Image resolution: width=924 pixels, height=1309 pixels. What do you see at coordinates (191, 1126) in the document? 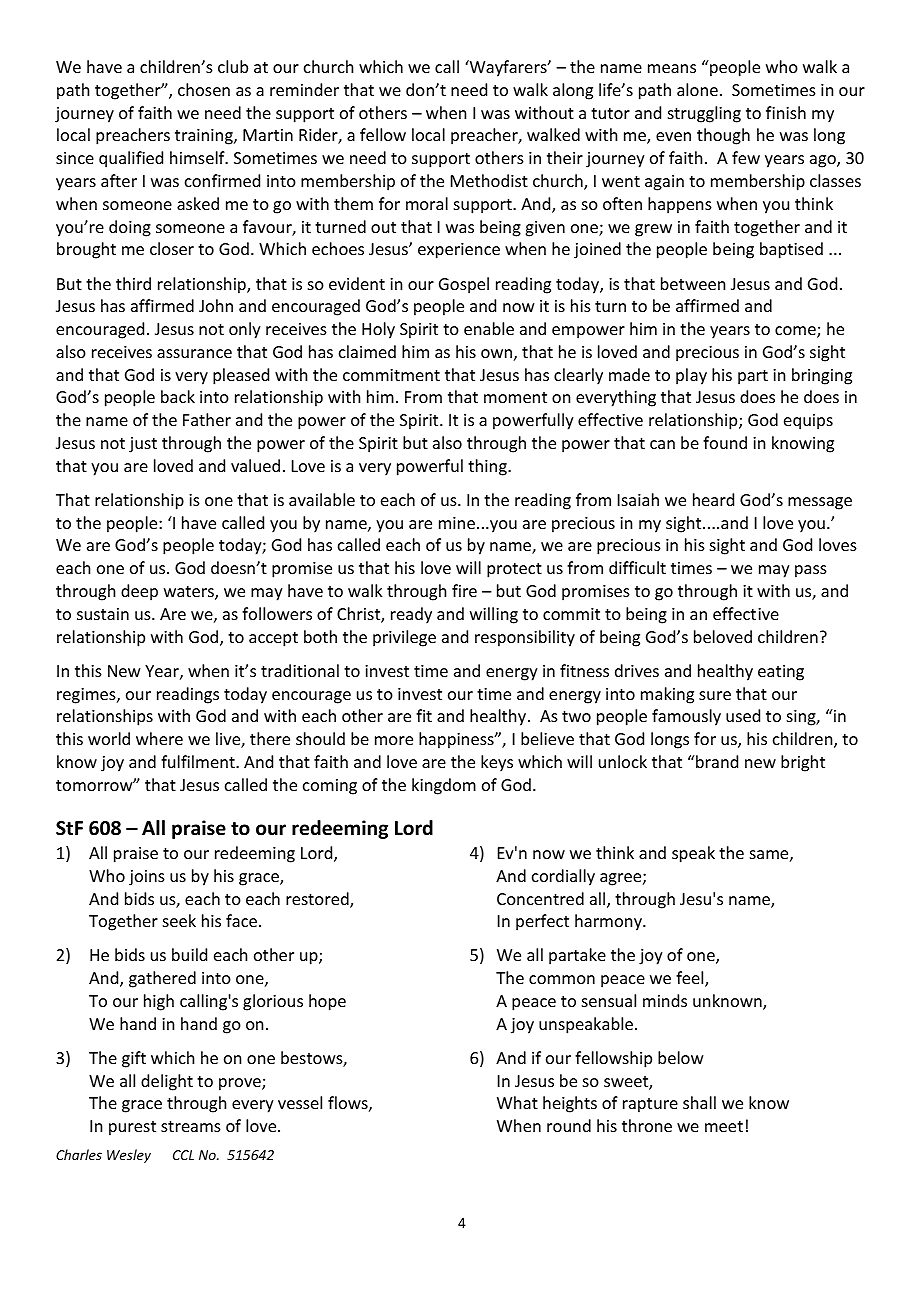
I see `streams` at bounding box center [191, 1126].
